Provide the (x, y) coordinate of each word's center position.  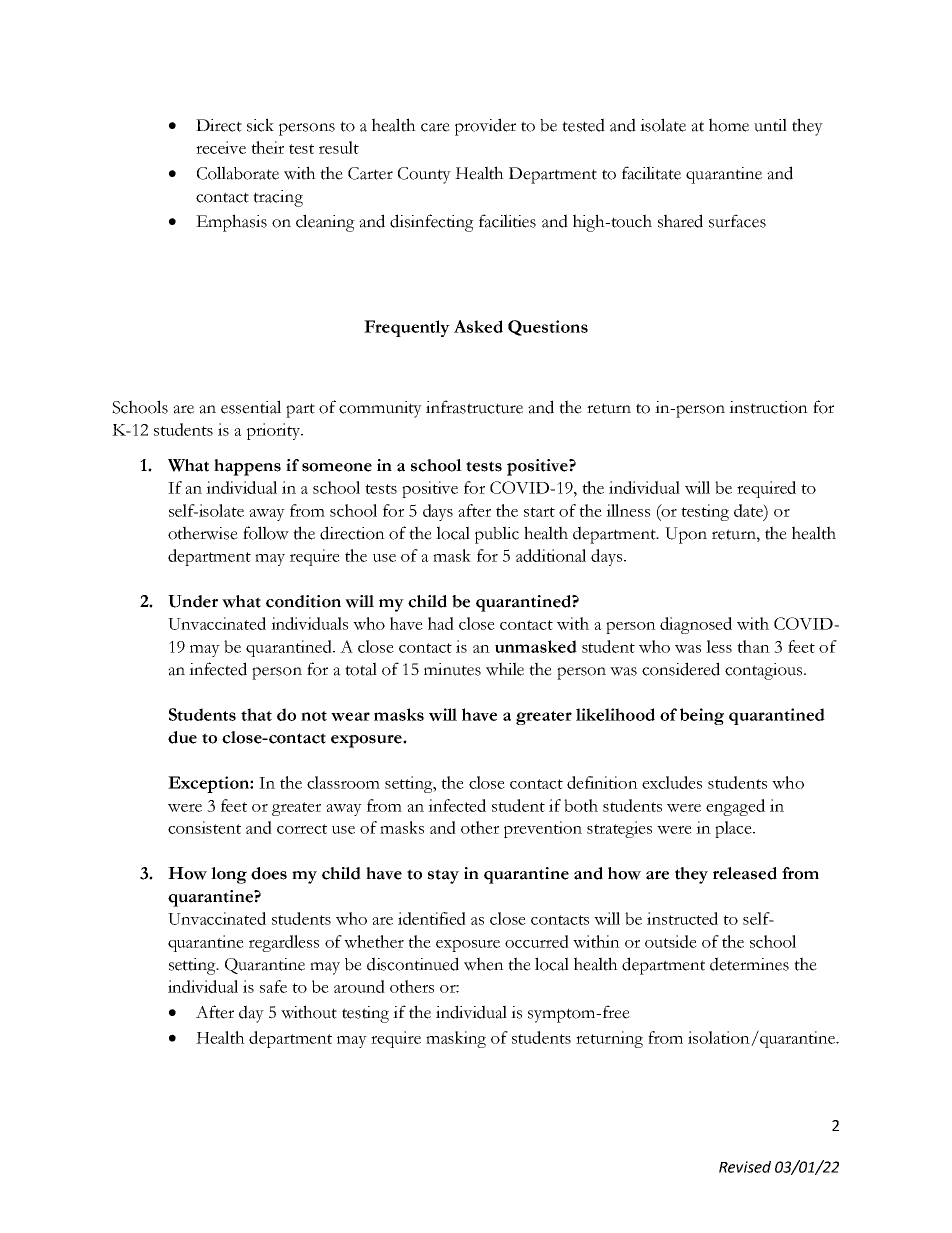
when (484, 964)
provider (485, 127)
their (267, 147)
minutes (452, 669)
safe (273, 986)
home (729, 125)
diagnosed (696, 625)
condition (303, 601)
